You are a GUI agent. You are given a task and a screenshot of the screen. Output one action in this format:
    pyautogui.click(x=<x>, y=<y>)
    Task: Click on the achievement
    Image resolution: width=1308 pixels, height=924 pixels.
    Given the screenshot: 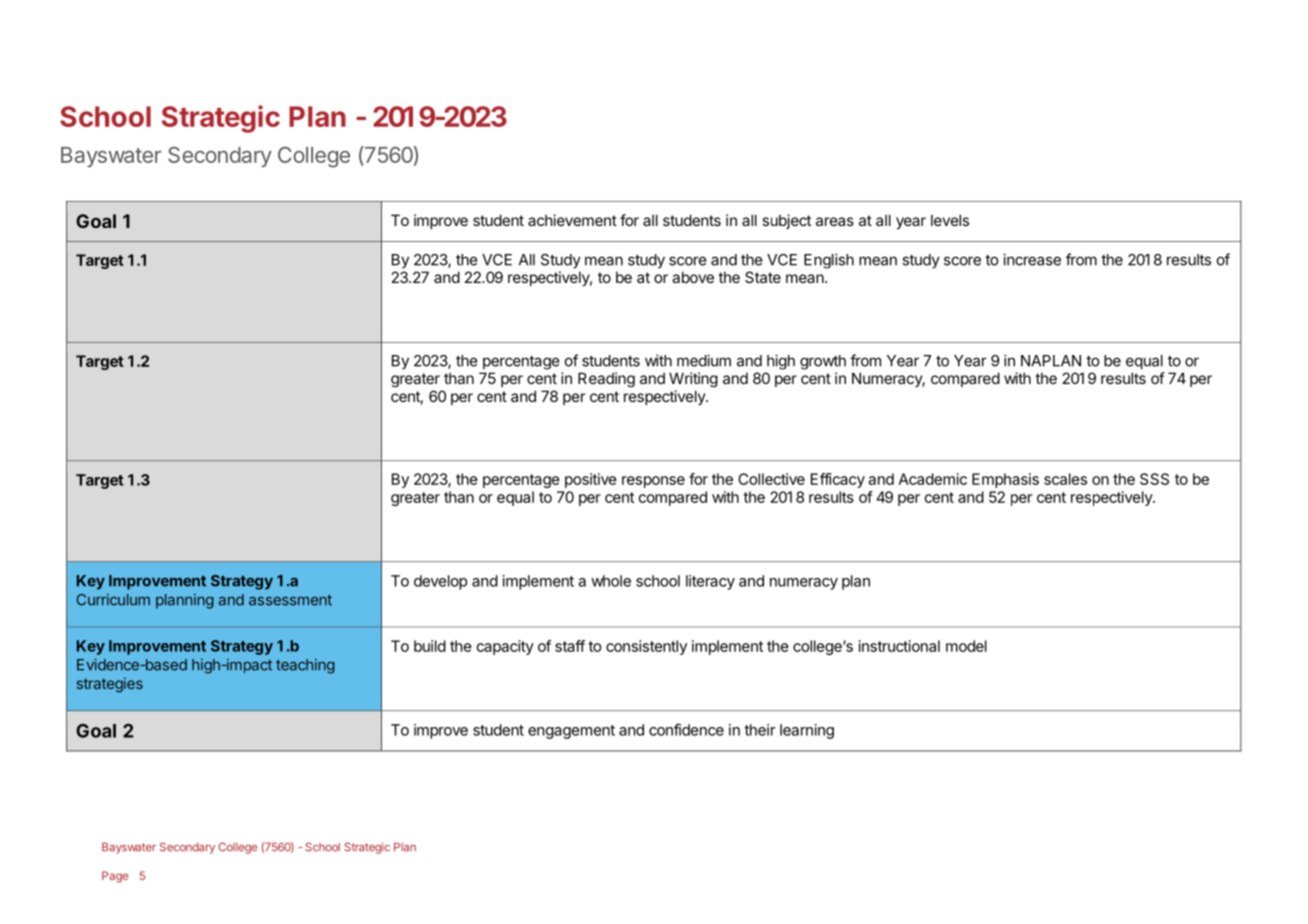 What is the action you would take?
    pyautogui.click(x=572, y=220)
